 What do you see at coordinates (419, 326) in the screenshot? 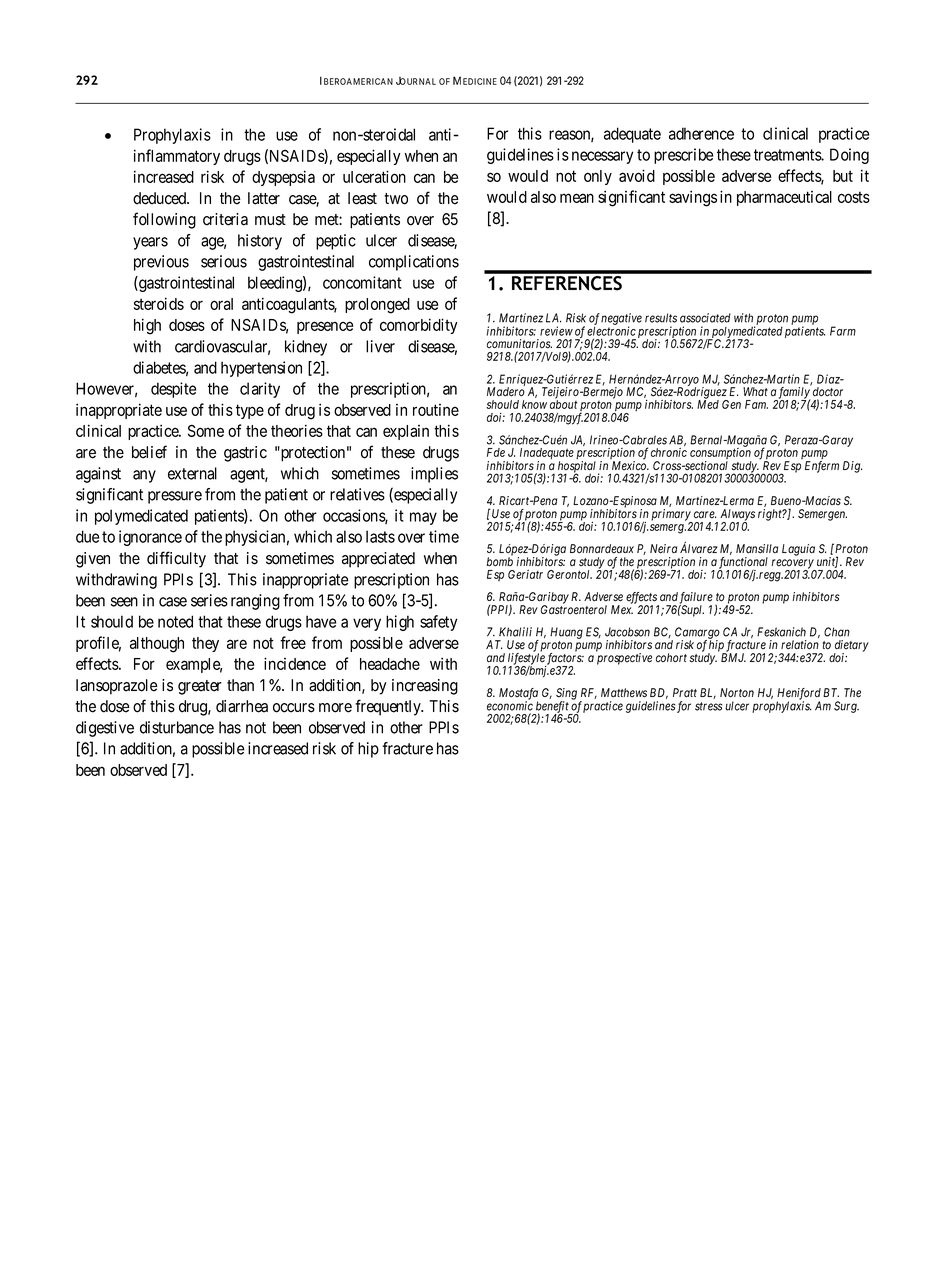
I see `comorbidity` at bounding box center [419, 326].
